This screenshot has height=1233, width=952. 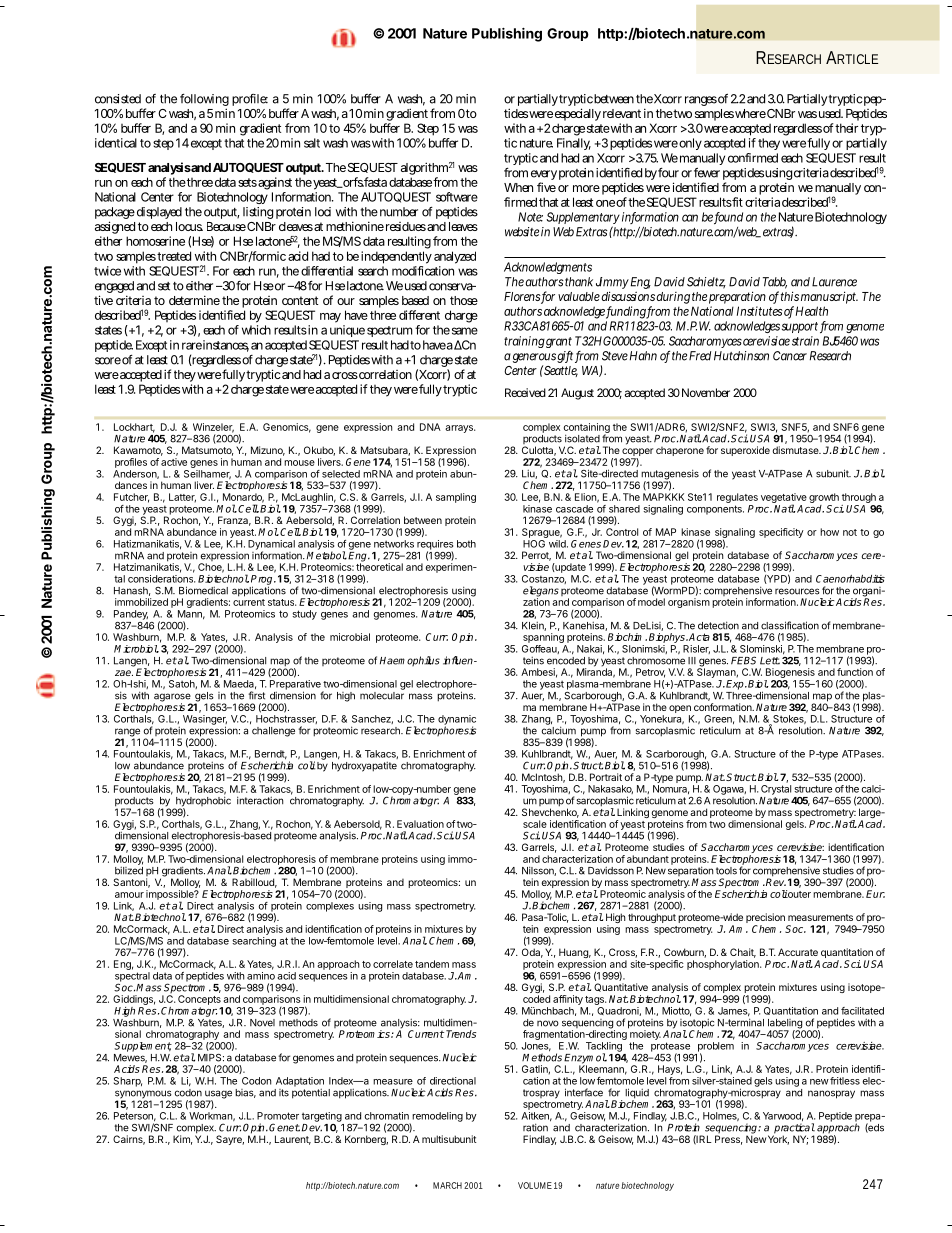 I want to click on where, so click(x=750, y=113).
